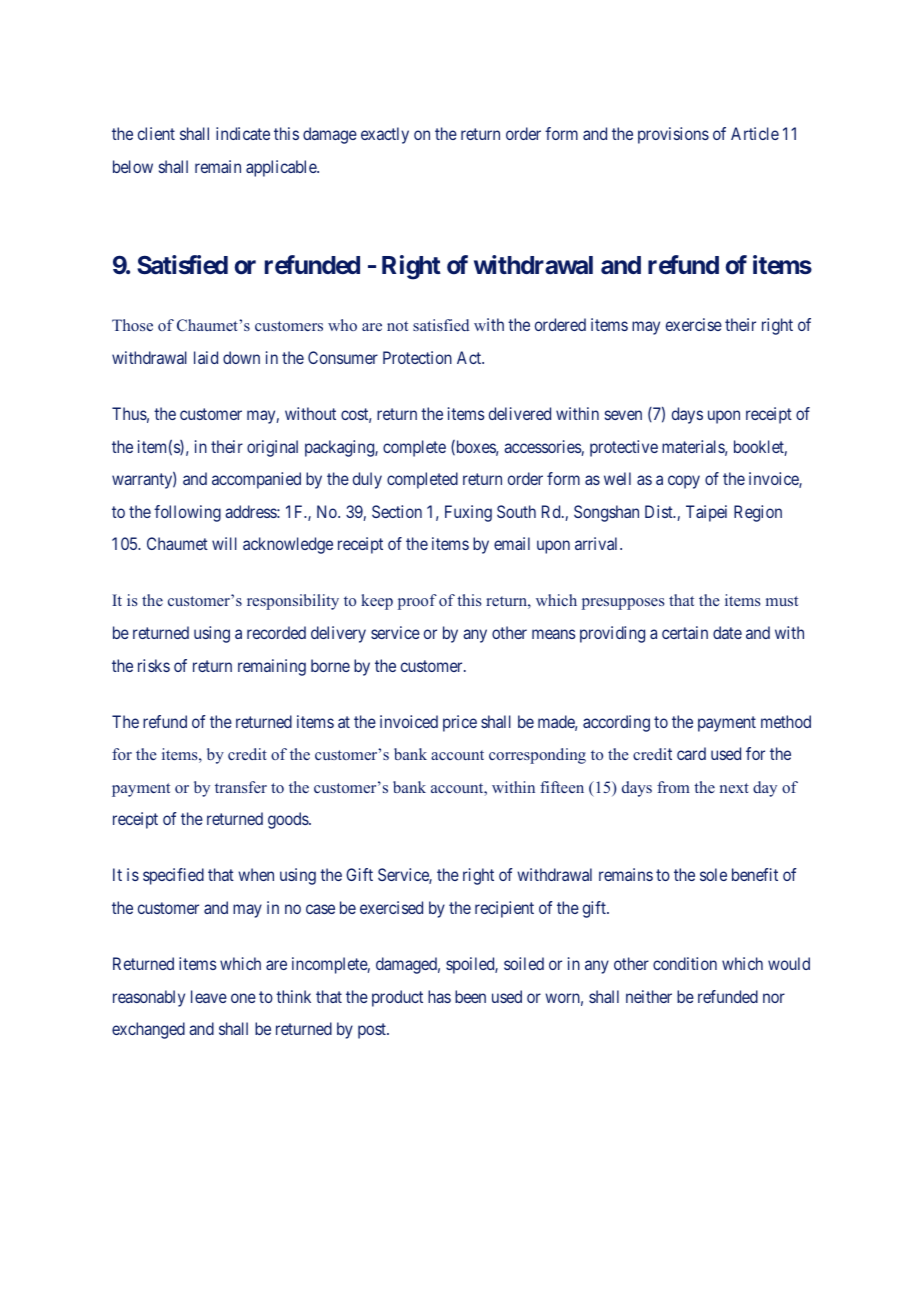 This screenshot has height=1308, width=924. Describe the element at coordinates (727, 632) in the screenshot. I see `date` at that location.
